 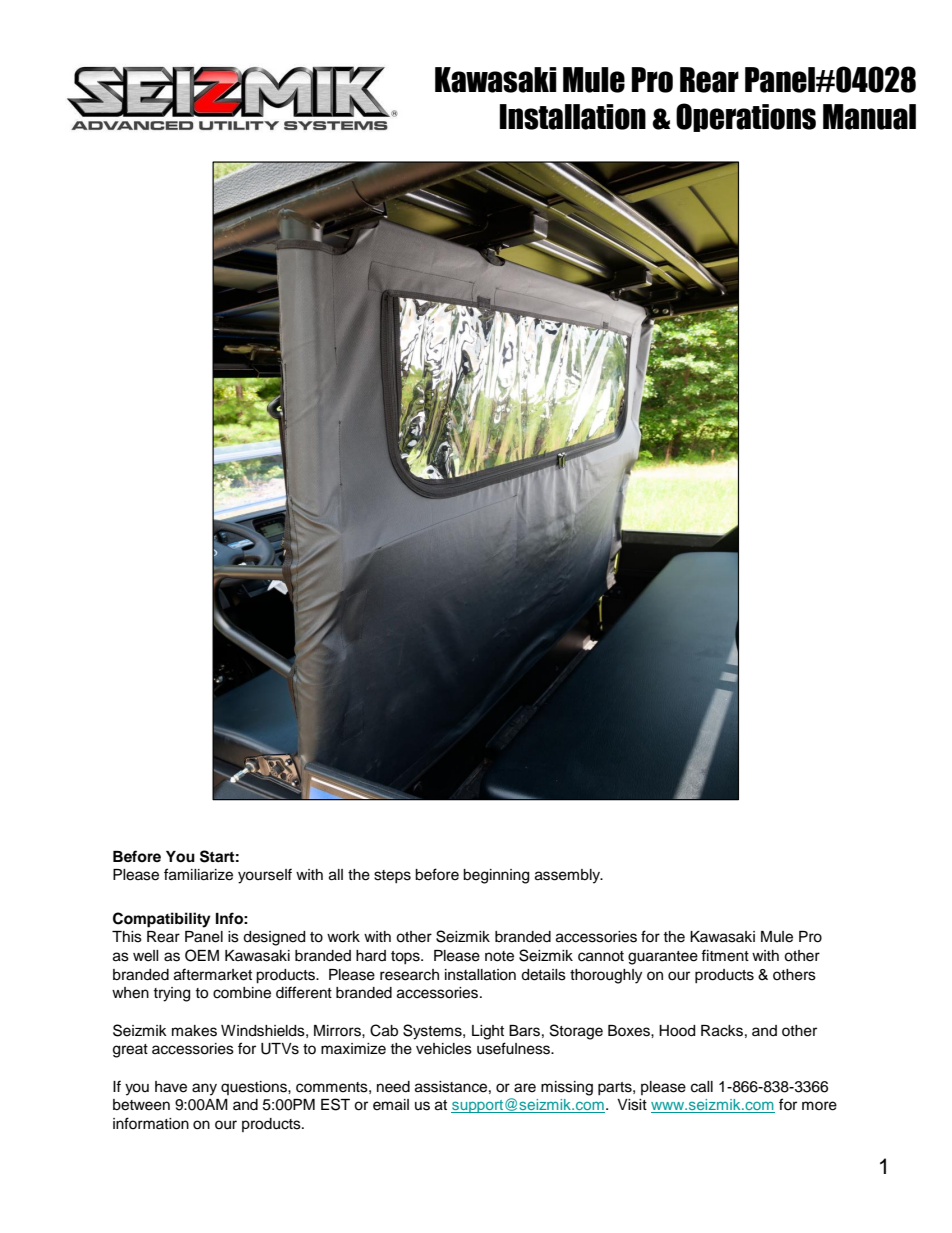 I want to click on note, so click(x=499, y=956).
